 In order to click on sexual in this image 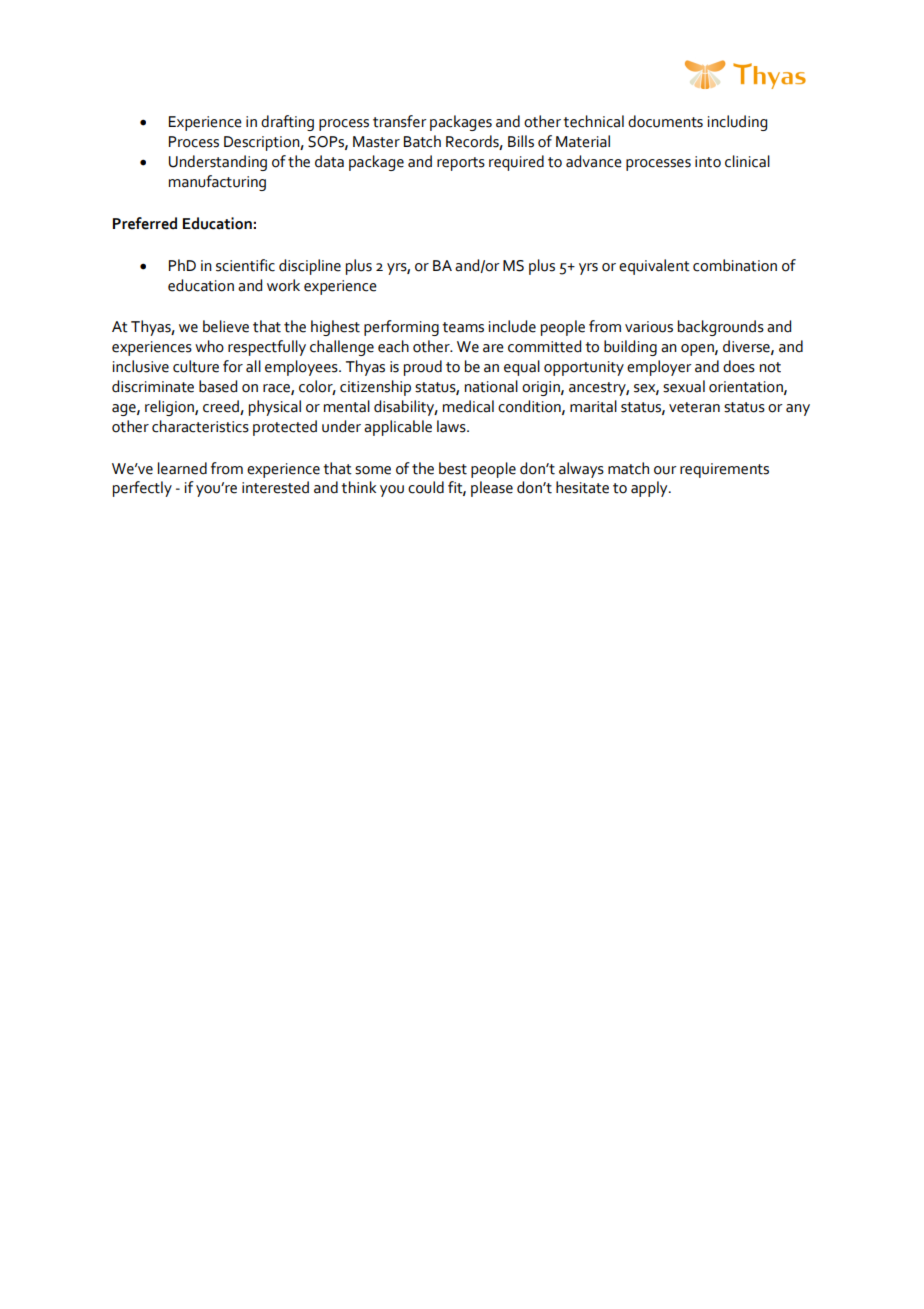, I will do `click(684, 386)`.
